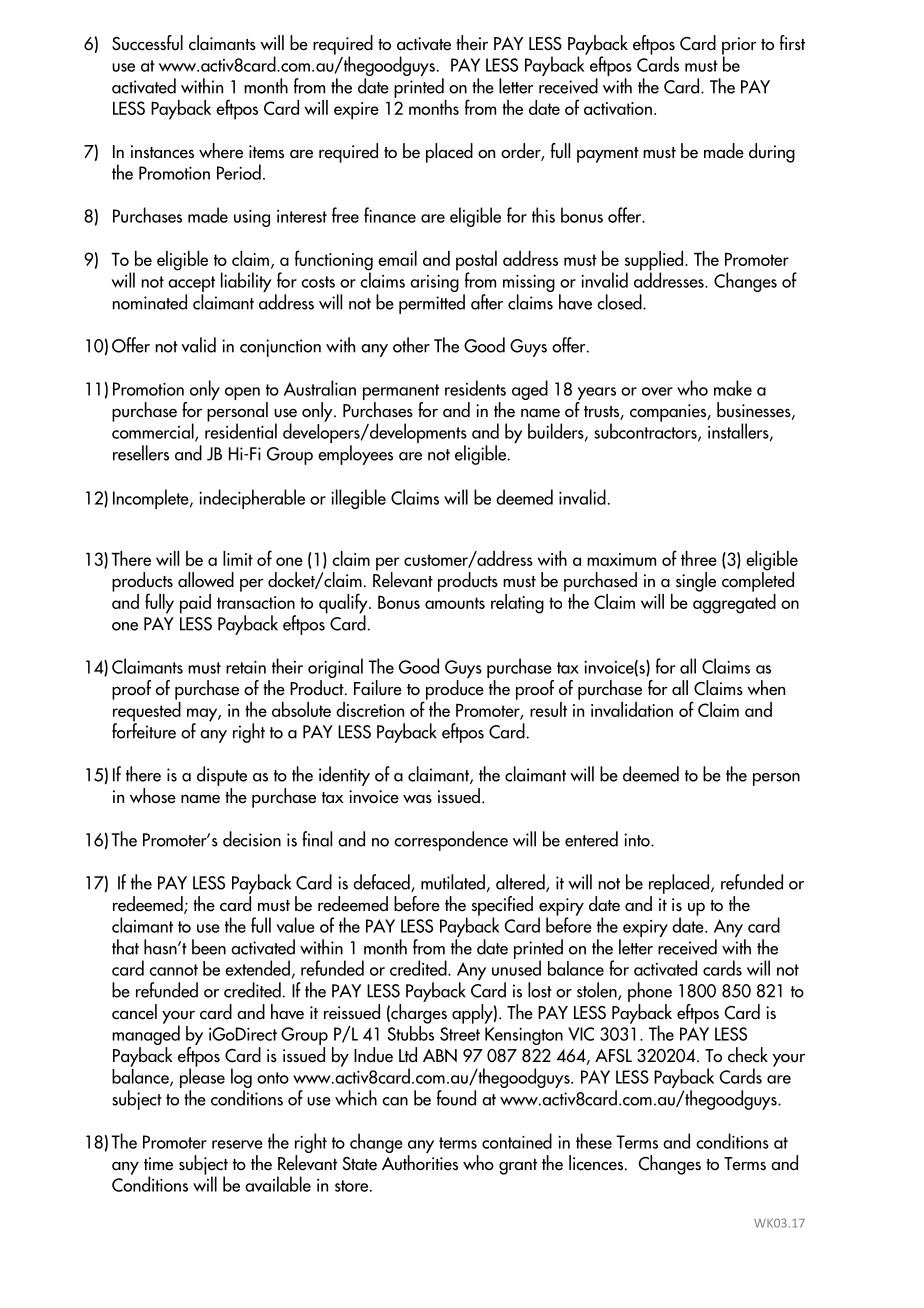 The image size is (924, 1308). Describe the element at coordinates (237, 1144) in the screenshot. I see `reserve` at that location.
